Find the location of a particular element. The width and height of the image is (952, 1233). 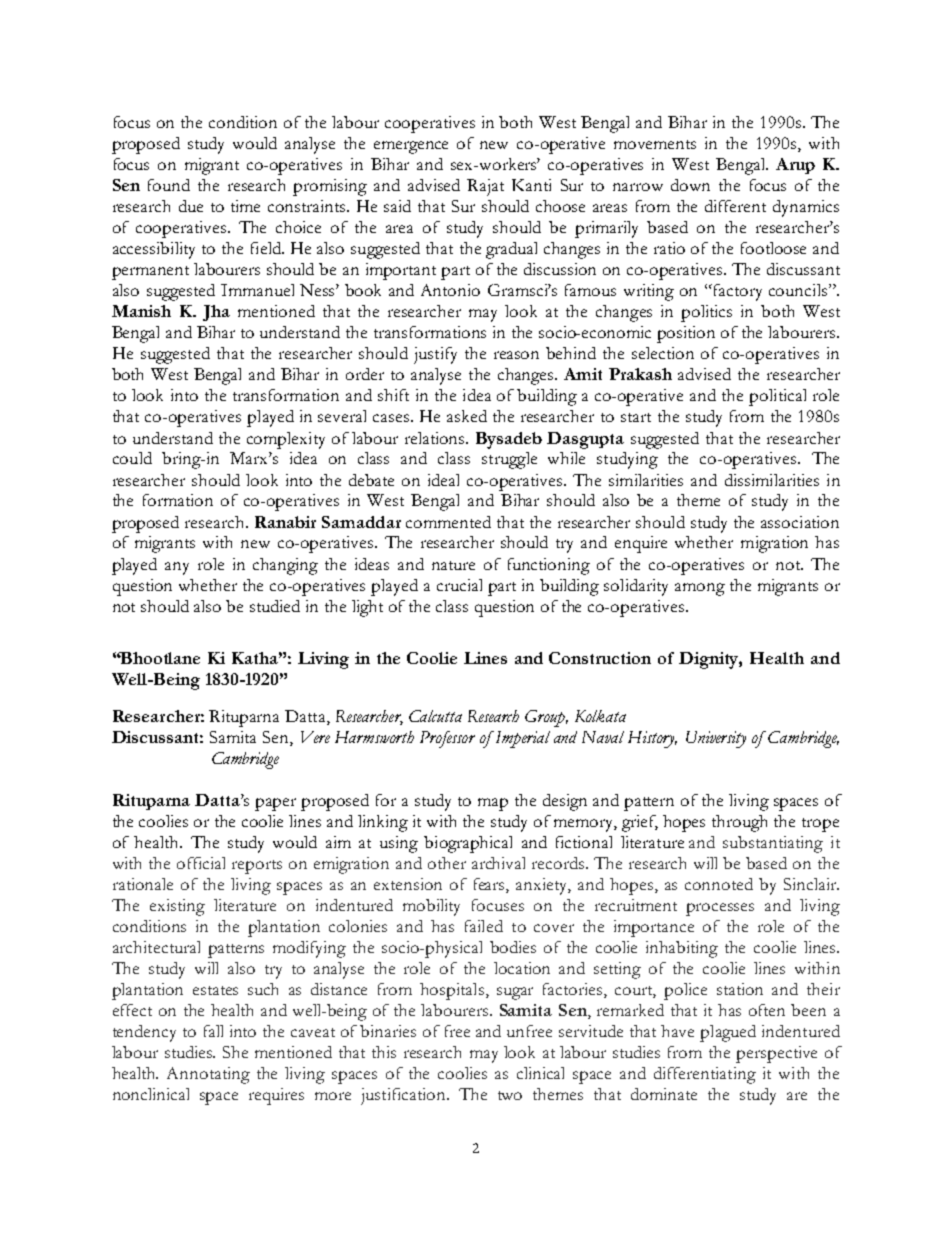

found is located at coordinates (169, 185).
